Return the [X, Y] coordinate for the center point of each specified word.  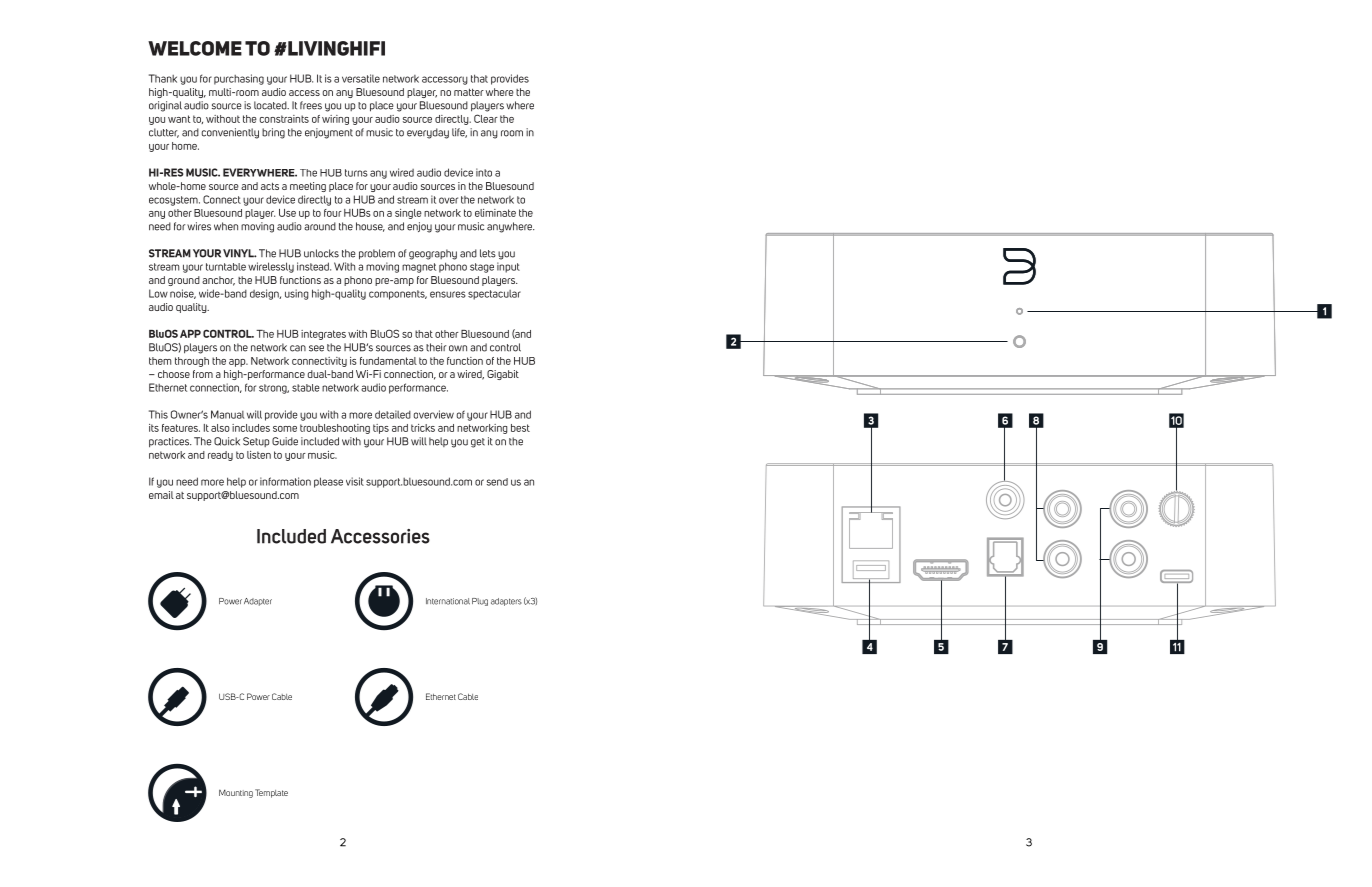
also [220, 428]
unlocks [321, 253]
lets [488, 253]
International [448, 601]
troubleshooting [335, 429]
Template [271, 793]
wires [199, 226]
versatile [361, 78]
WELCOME [195, 48]
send [497, 482]
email [161, 495]
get [478, 443]
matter [469, 92]
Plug [480, 602]
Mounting [236, 793]
